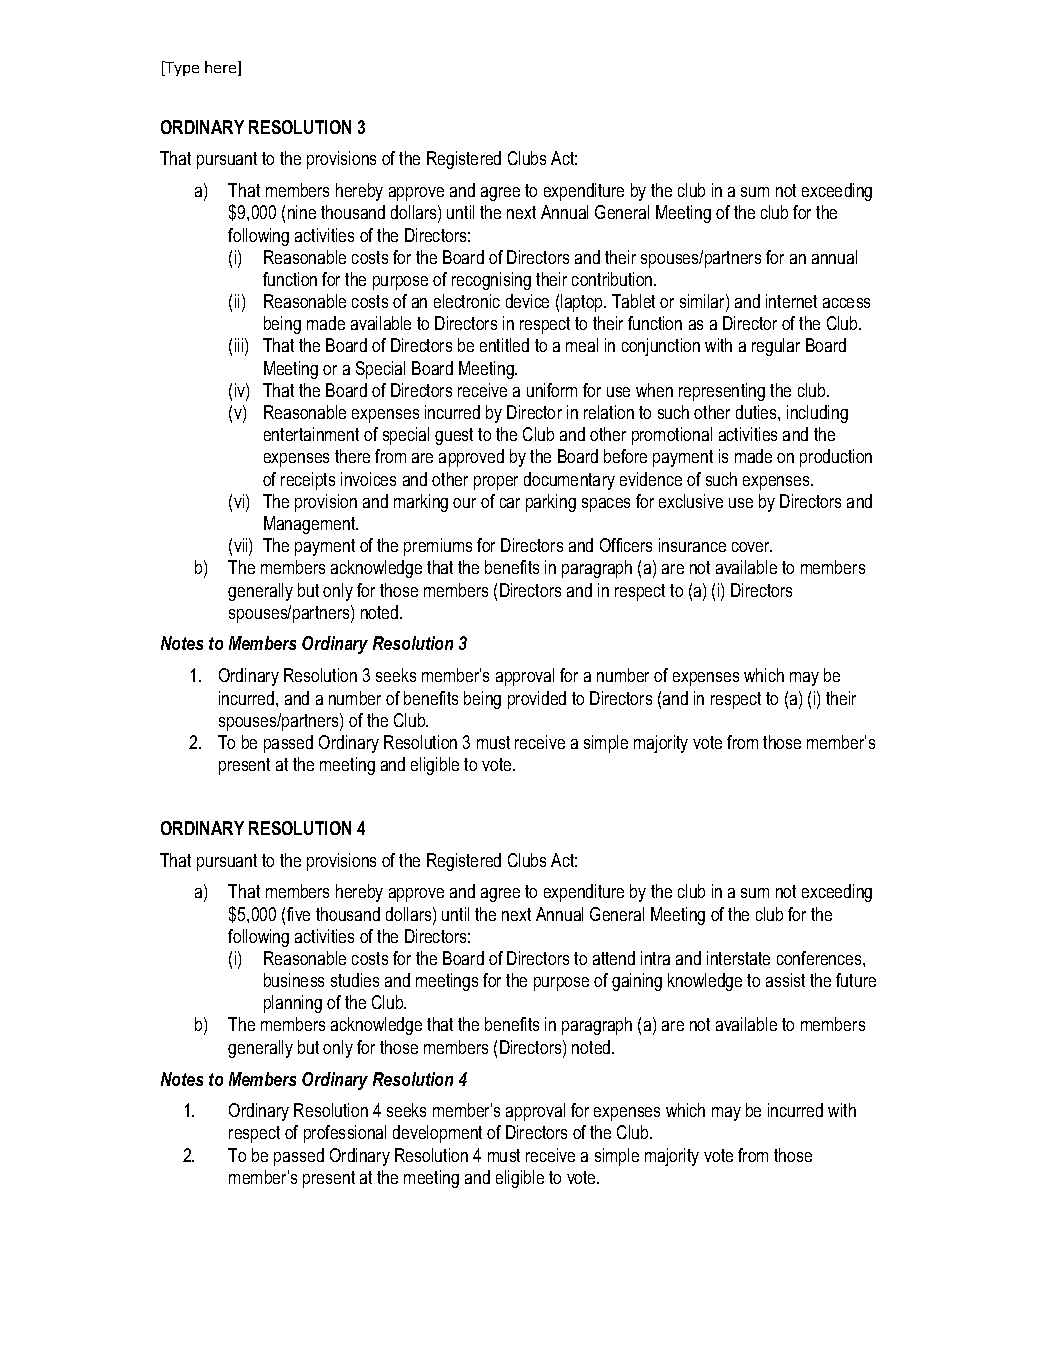 Image resolution: width=1048 pixels, height=1357 pixels. I want to click on Type, so click(181, 68).
